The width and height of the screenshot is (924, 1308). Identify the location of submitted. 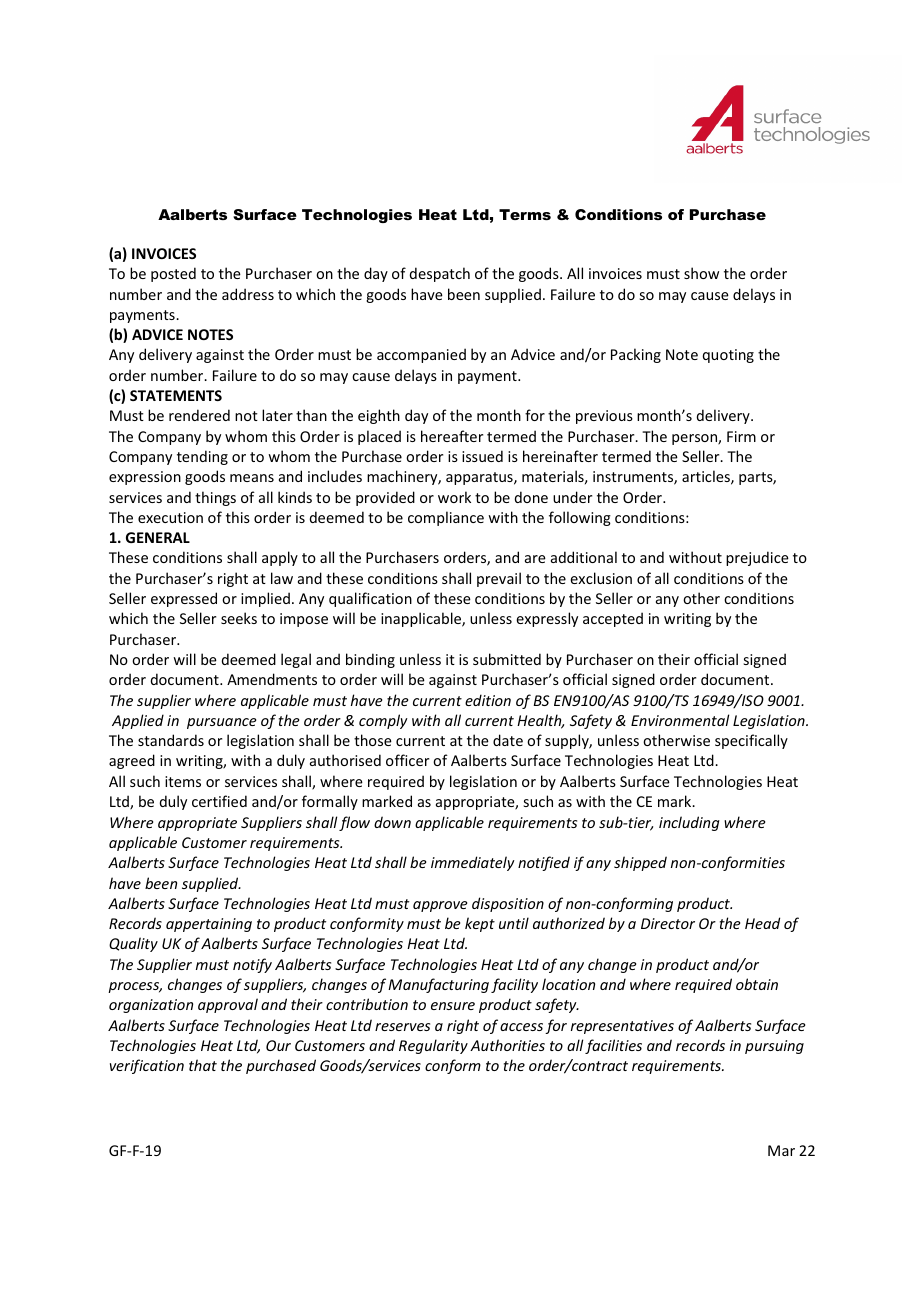
(507, 659).
